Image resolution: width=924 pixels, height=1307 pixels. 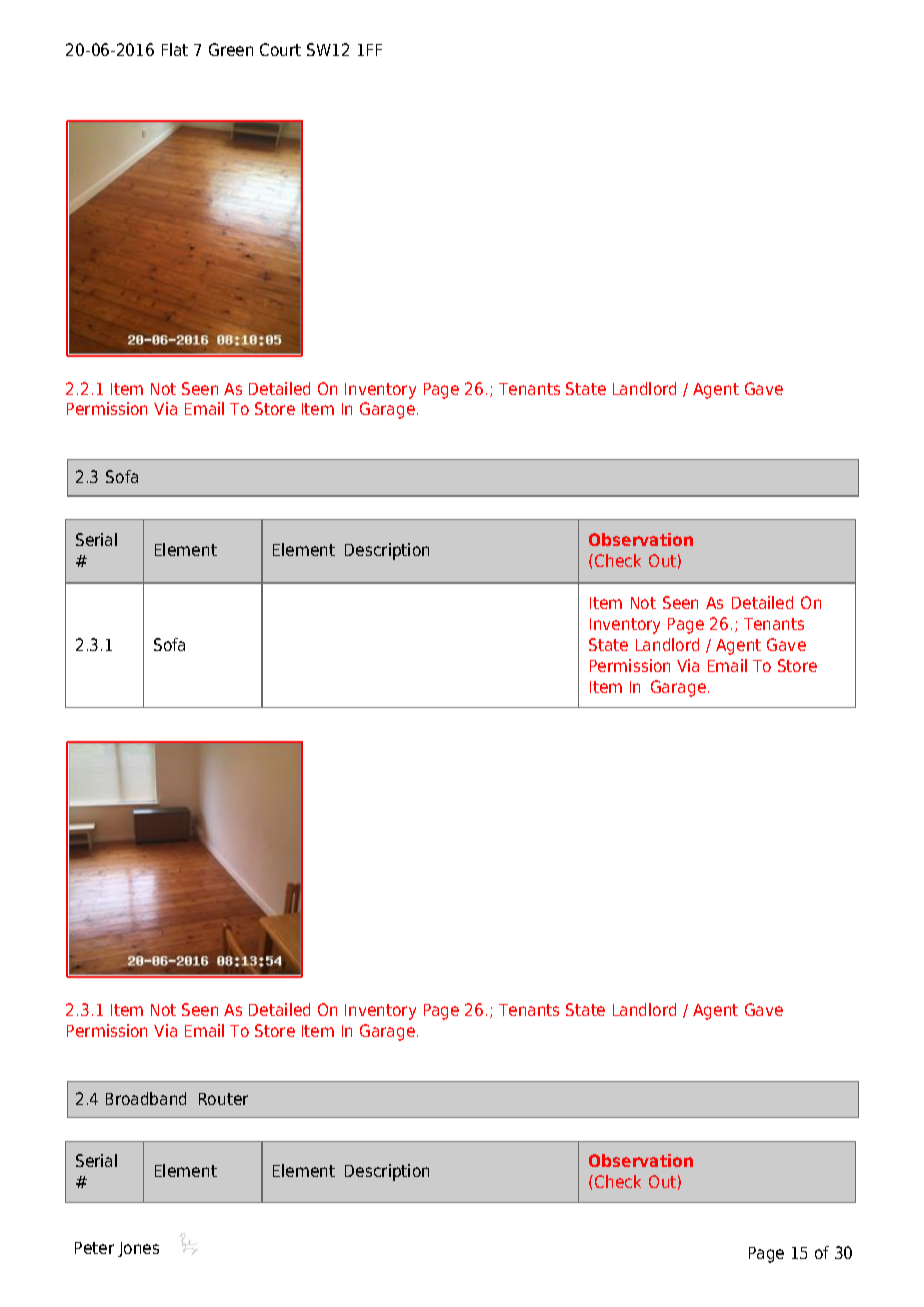 What do you see at coordinates (94, 1248) in the page?
I see `Peter` at bounding box center [94, 1248].
